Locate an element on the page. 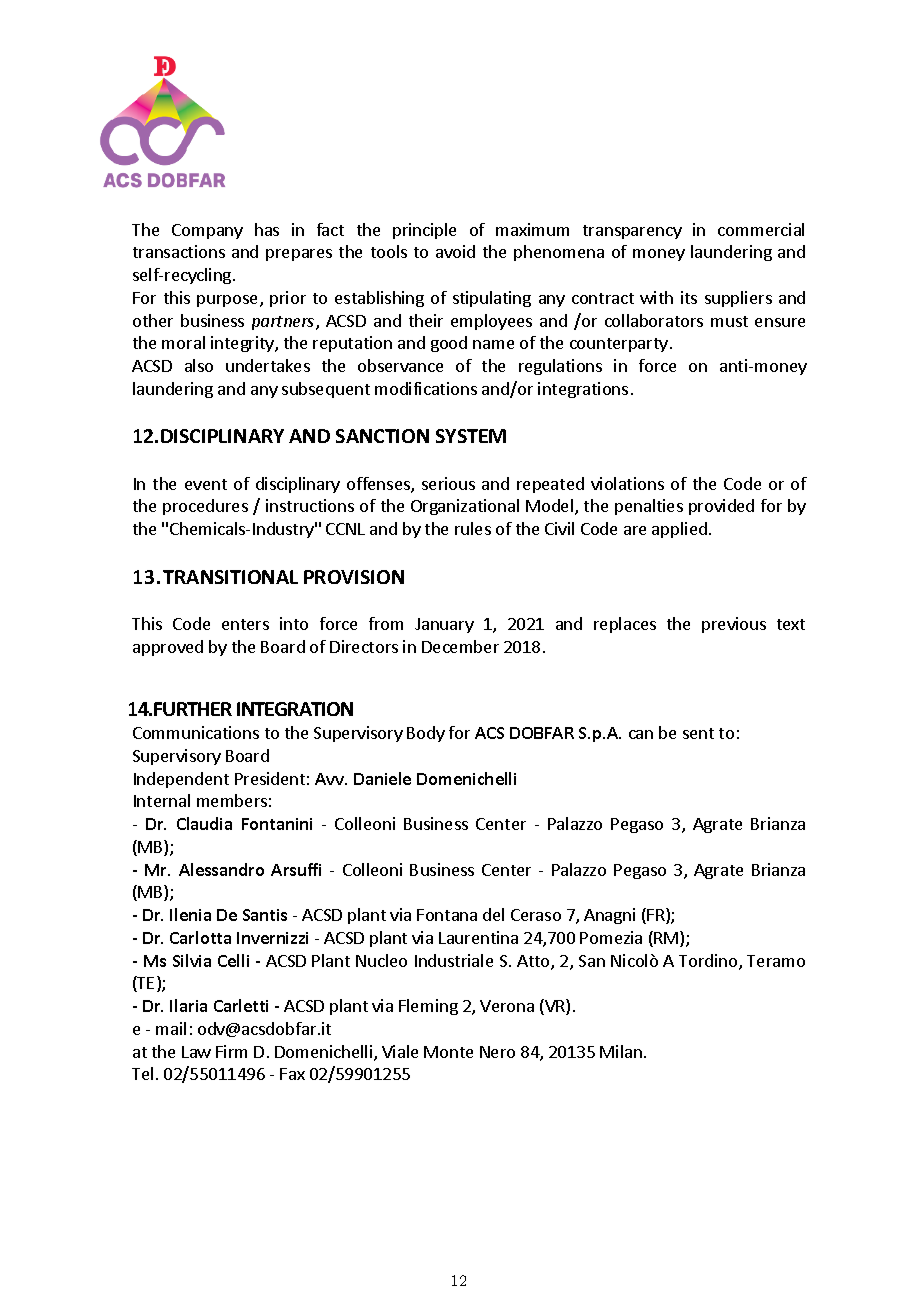 The height and width of the document is (1308, 924). Monte is located at coordinates (448, 1052).
